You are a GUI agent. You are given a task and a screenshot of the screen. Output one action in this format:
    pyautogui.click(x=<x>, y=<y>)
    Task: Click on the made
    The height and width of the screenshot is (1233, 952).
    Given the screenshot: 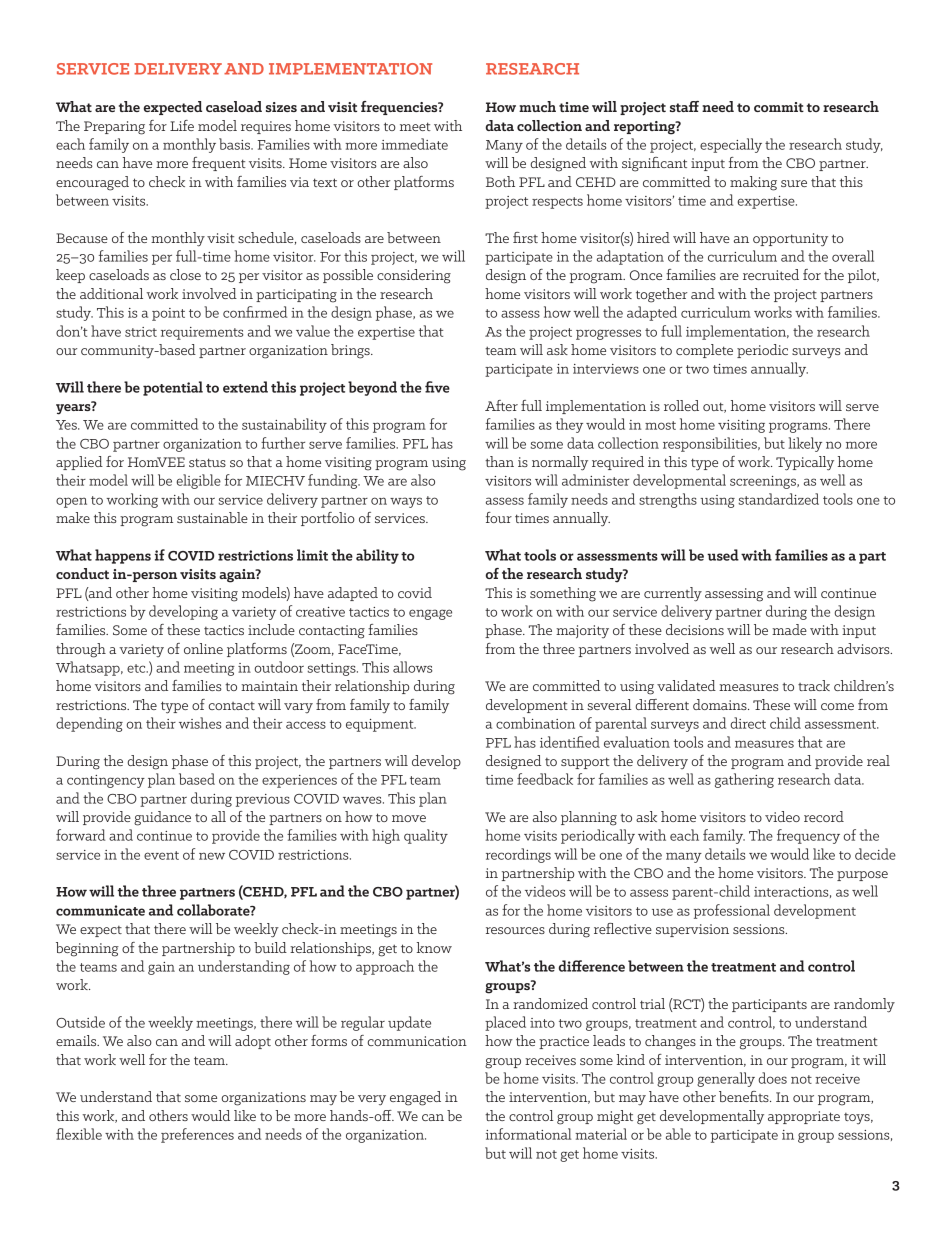 What is the action you would take?
    pyautogui.click(x=789, y=629)
